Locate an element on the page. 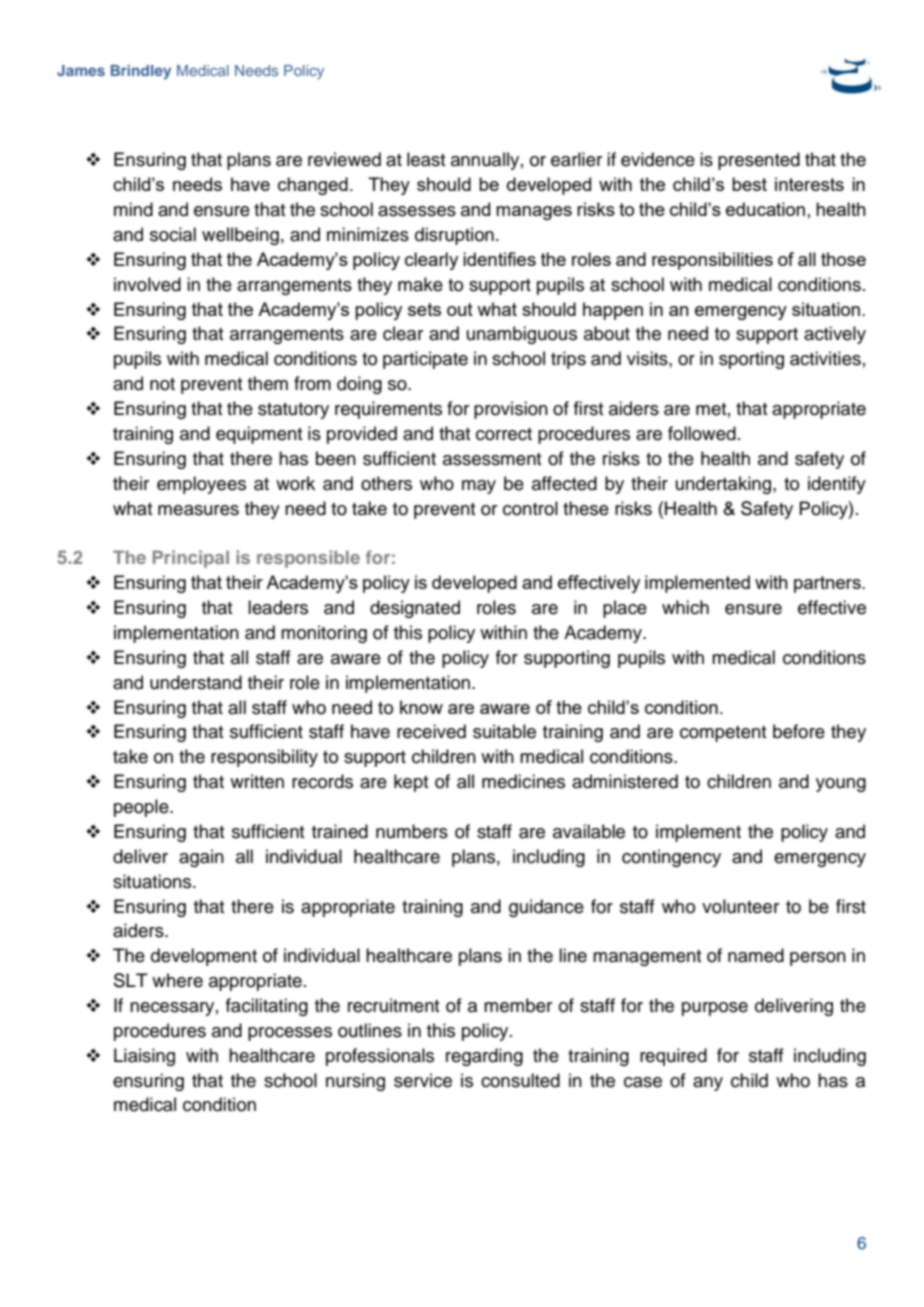 Image resolution: width=924 pixels, height=1307 pixels. least is located at coordinates (426, 159).
